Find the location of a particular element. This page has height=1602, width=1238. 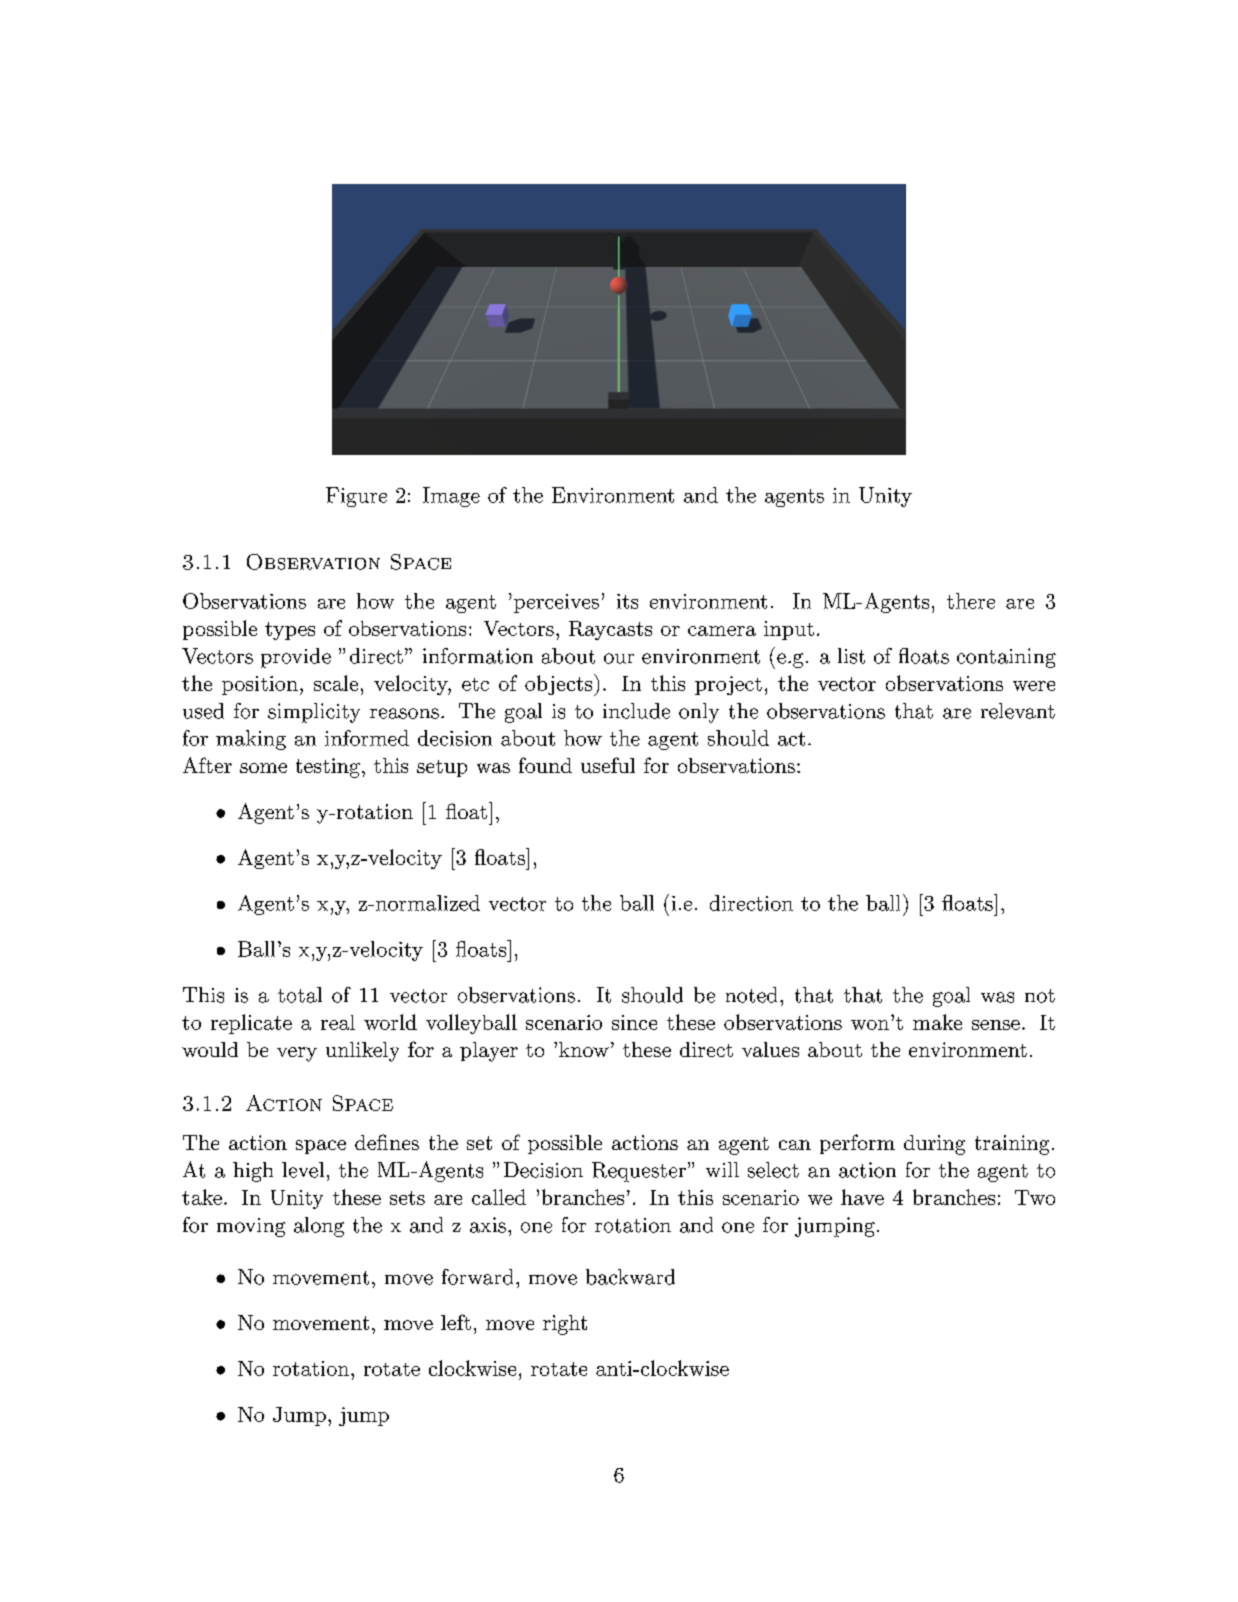

its is located at coordinates (627, 601).
